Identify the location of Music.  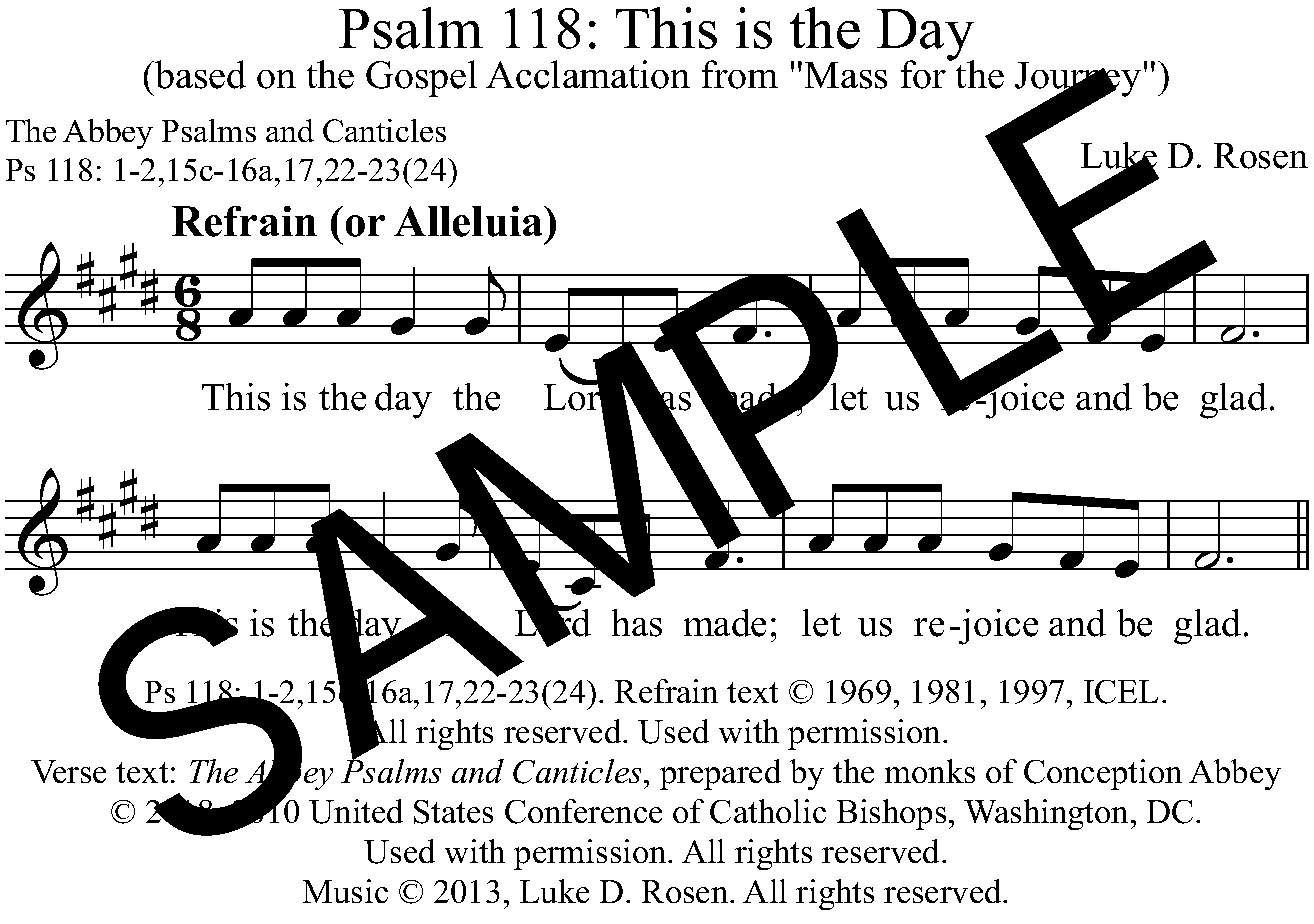
(345, 891).
